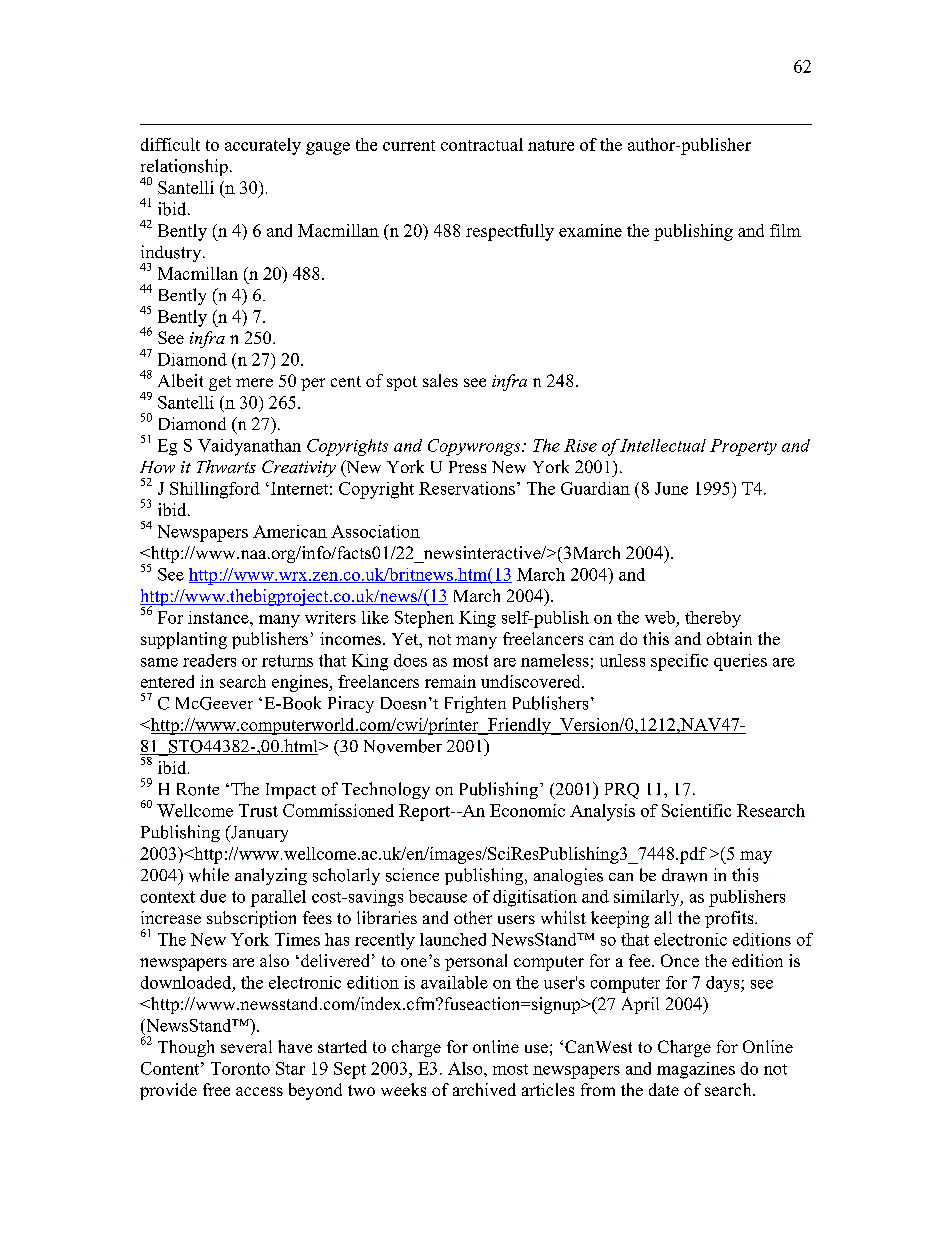 Image resolution: width=952 pixels, height=1233 pixels. Describe the element at coordinates (219, 617) in the image. I see `instance` at that location.
